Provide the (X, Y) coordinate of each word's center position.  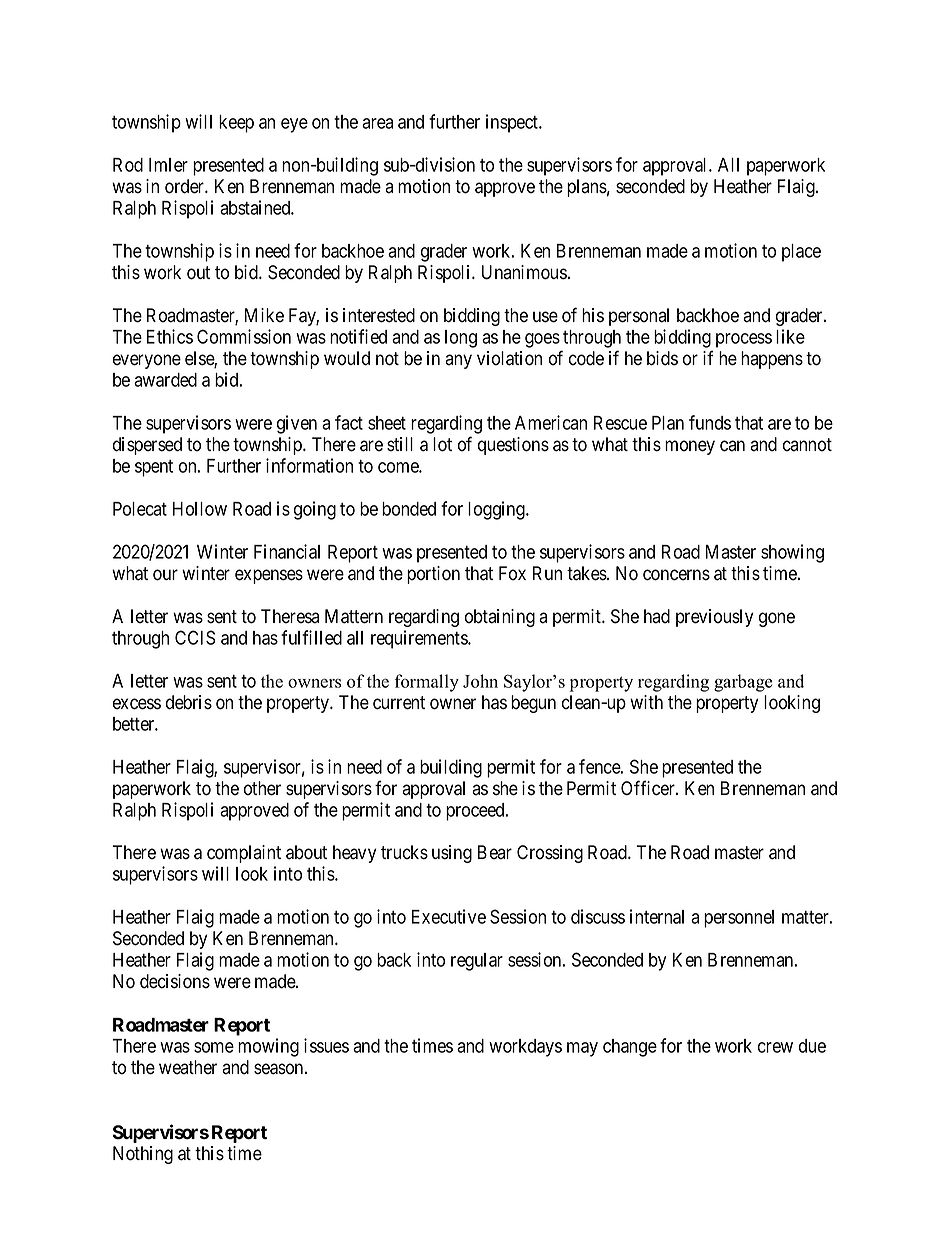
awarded (165, 380)
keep (236, 124)
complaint (244, 854)
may (582, 1049)
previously (714, 618)
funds (710, 422)
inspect (513, 123)
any (458, 361)
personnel (739, 919)
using (452, 854)
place (801, 253)
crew (775, 1047)
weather (188, 1067)
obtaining (500, 618)
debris (189, 702)
